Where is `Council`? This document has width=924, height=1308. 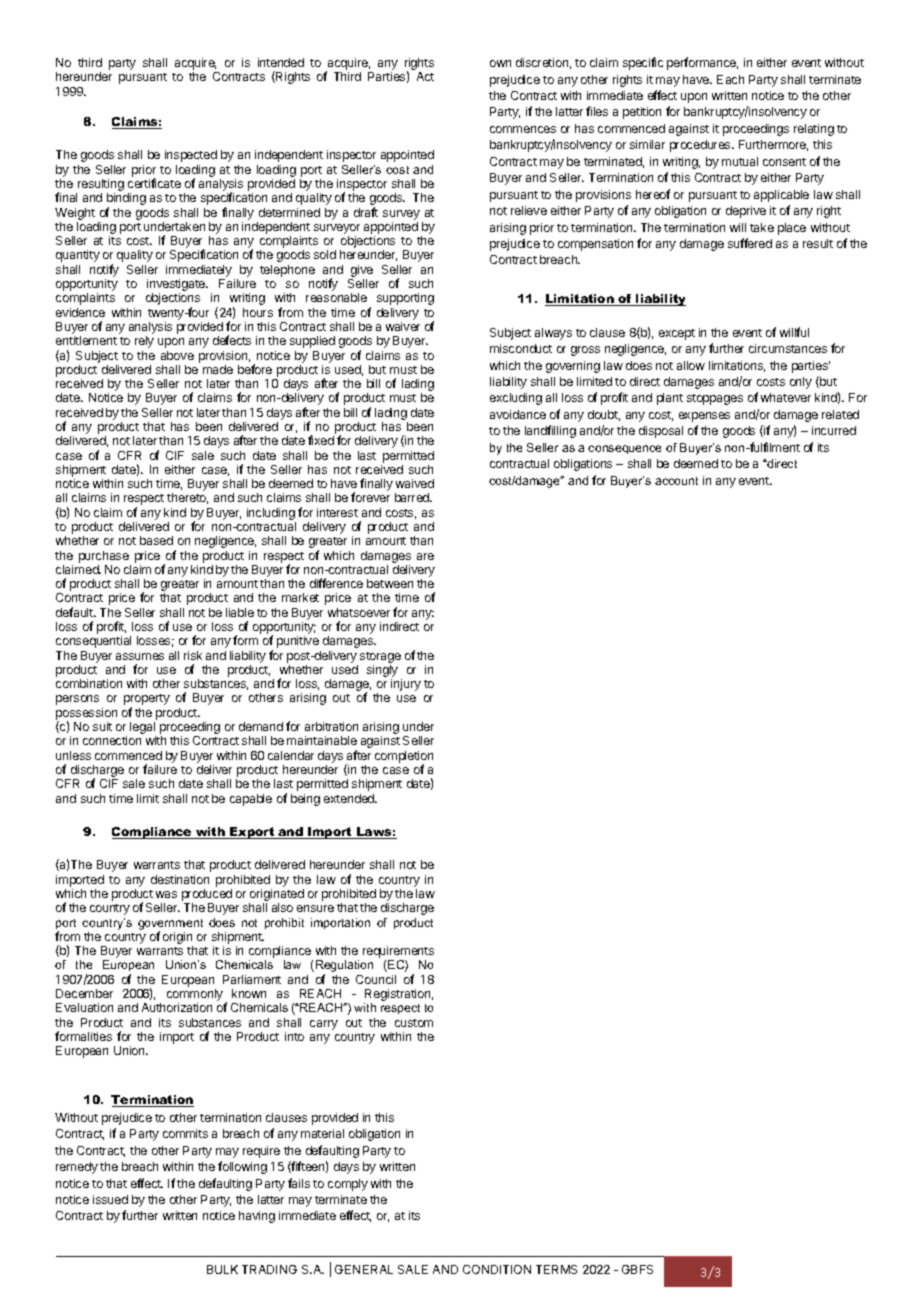
Council is located at coordinates (376, 979).
